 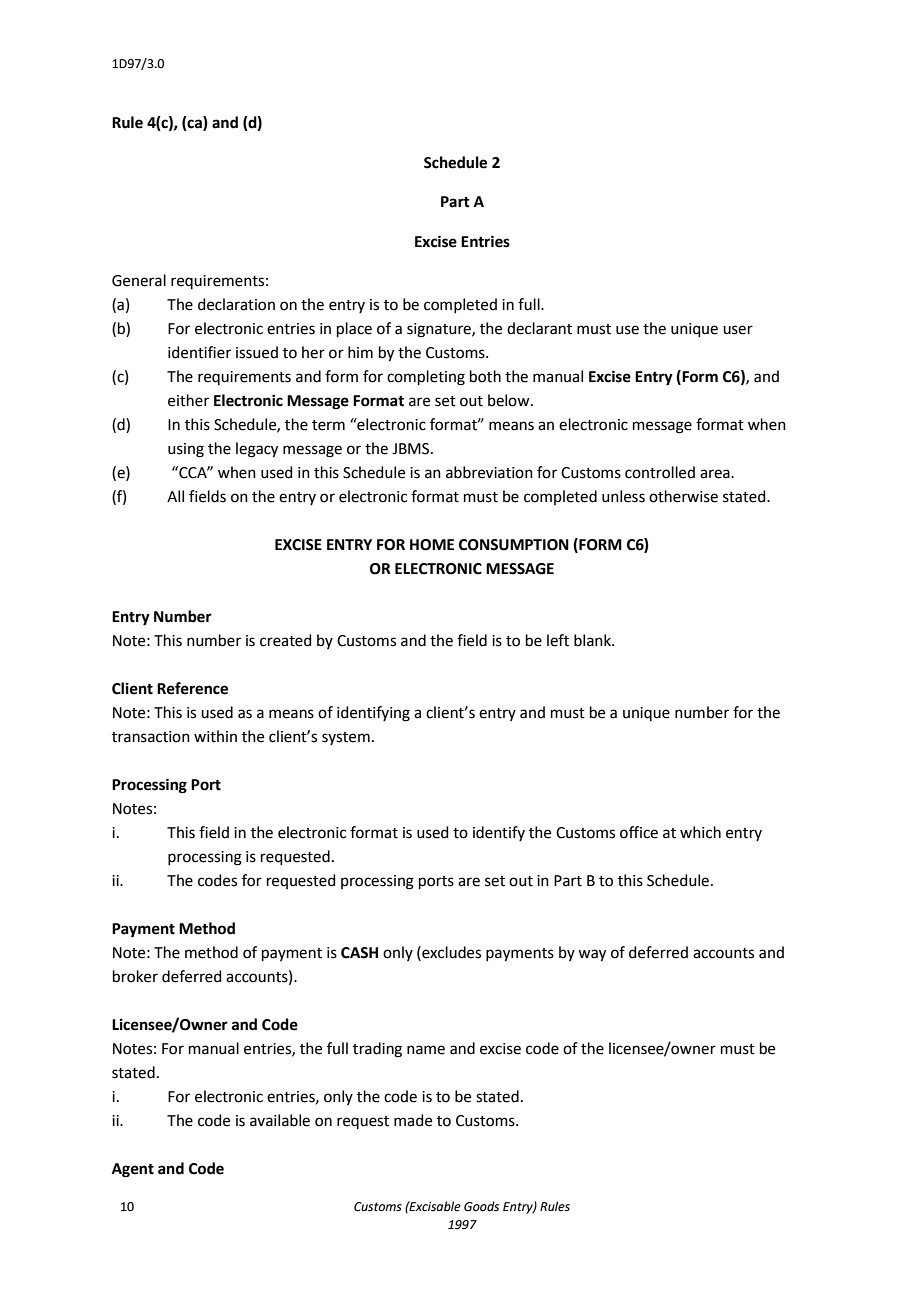 What do you see at coordinates (359, 953) in the screenshot?
I see `CASH` at bounding box center [359, 953].
